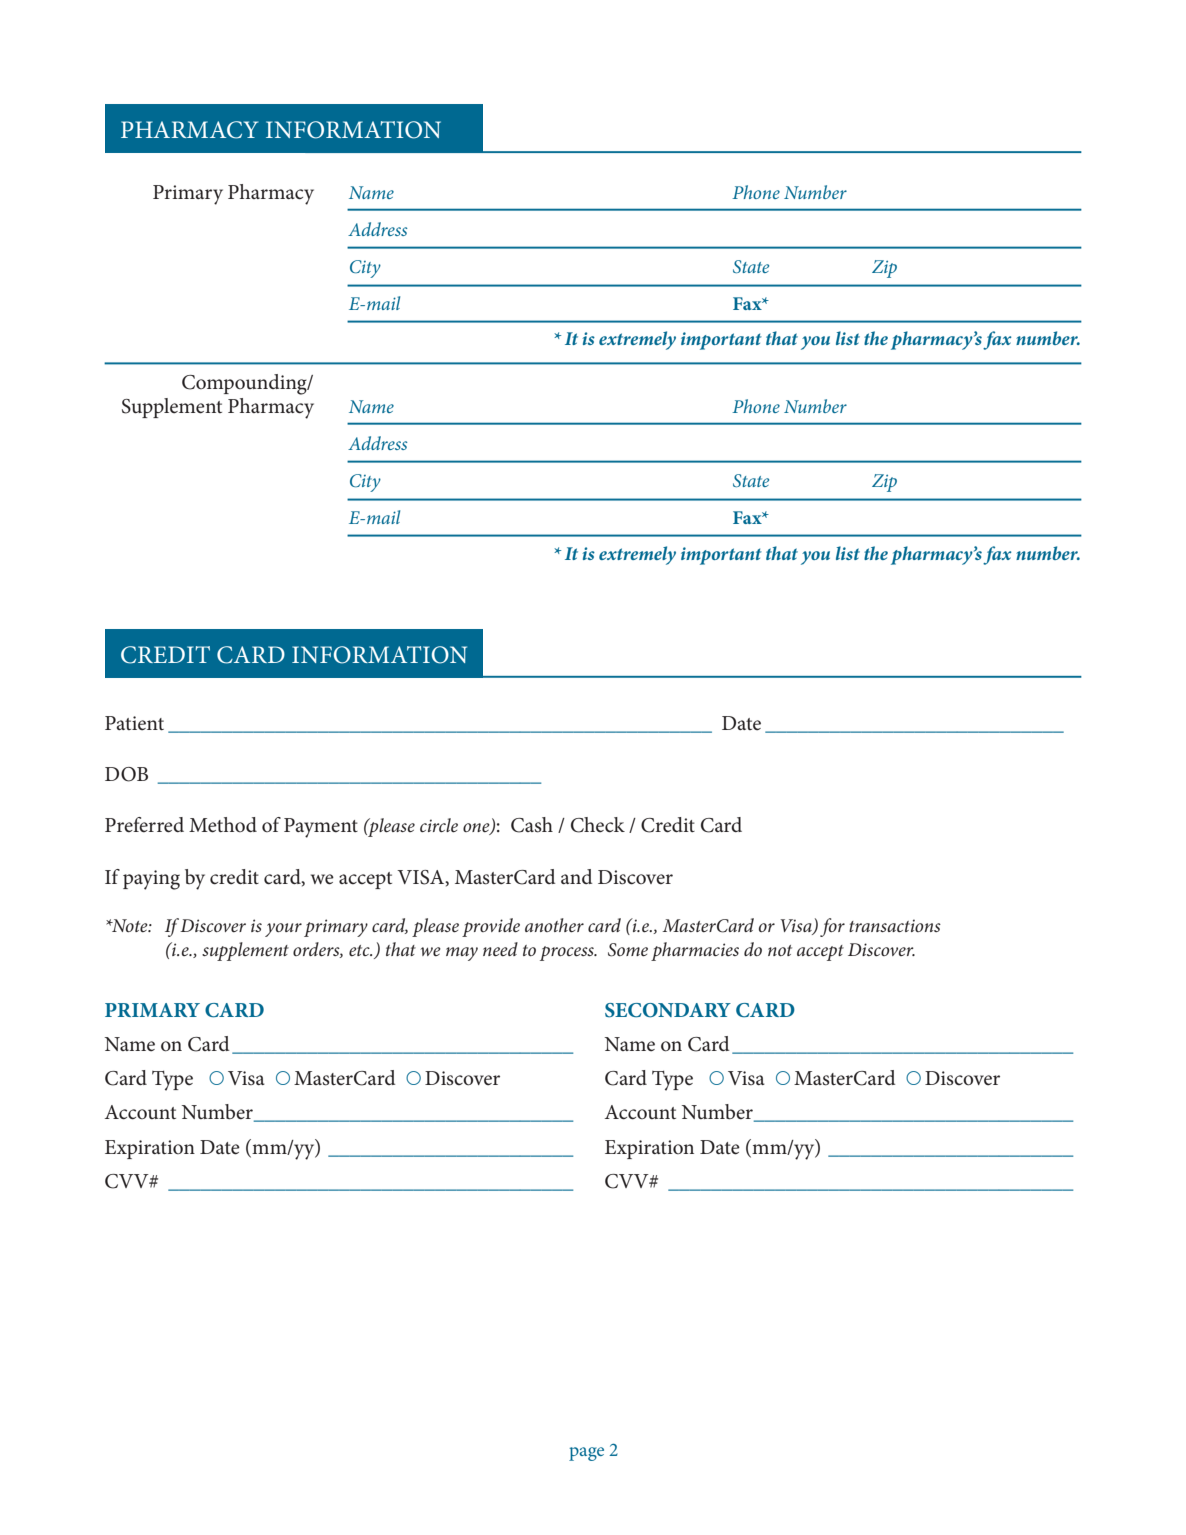  Describe the element at coordinates (532, 825) in the page. I see `Cash` at that location.
